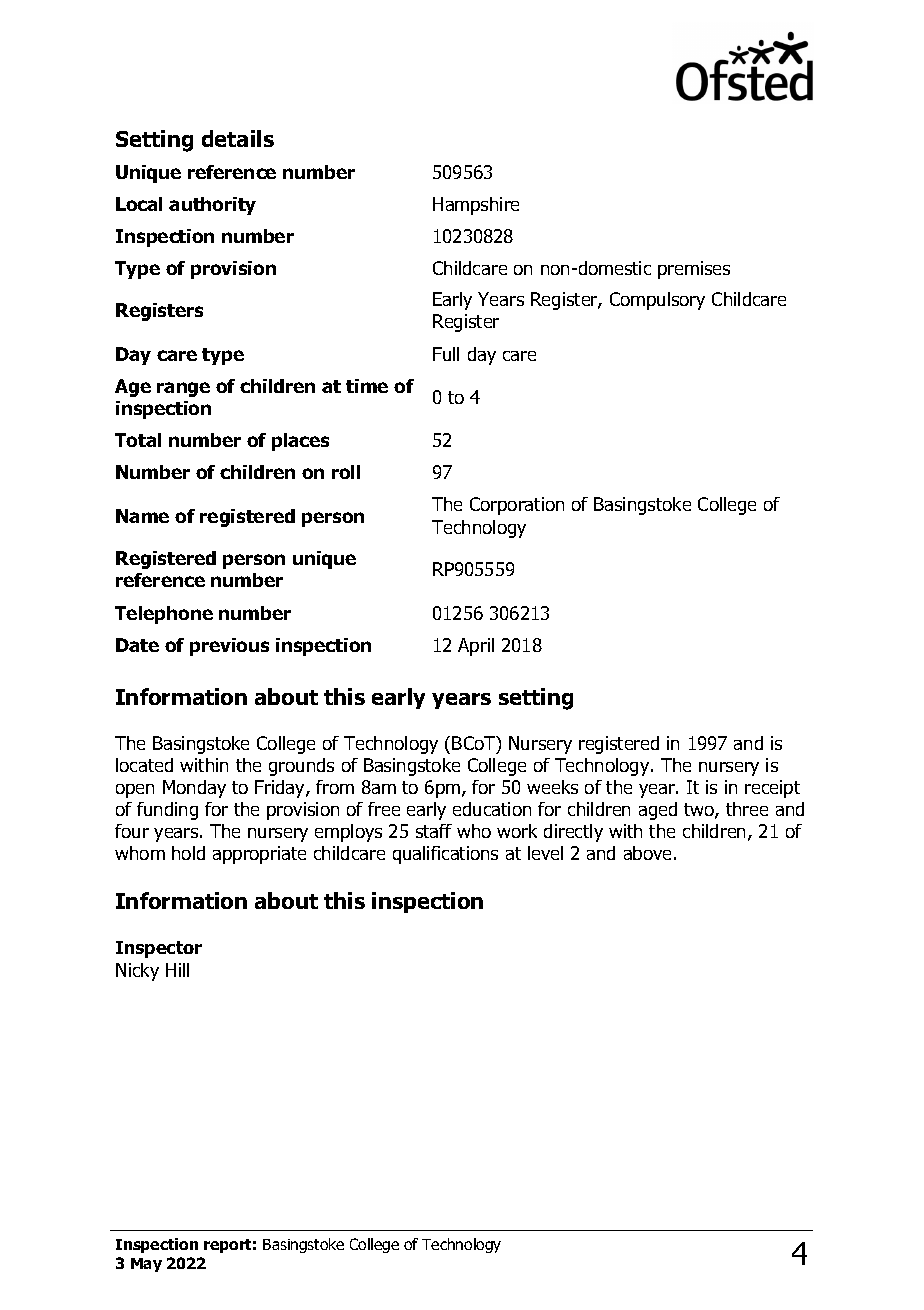  What do you see at coordinates (545, 853) in the image?
I see `level` at bounding box center [545, 853].
